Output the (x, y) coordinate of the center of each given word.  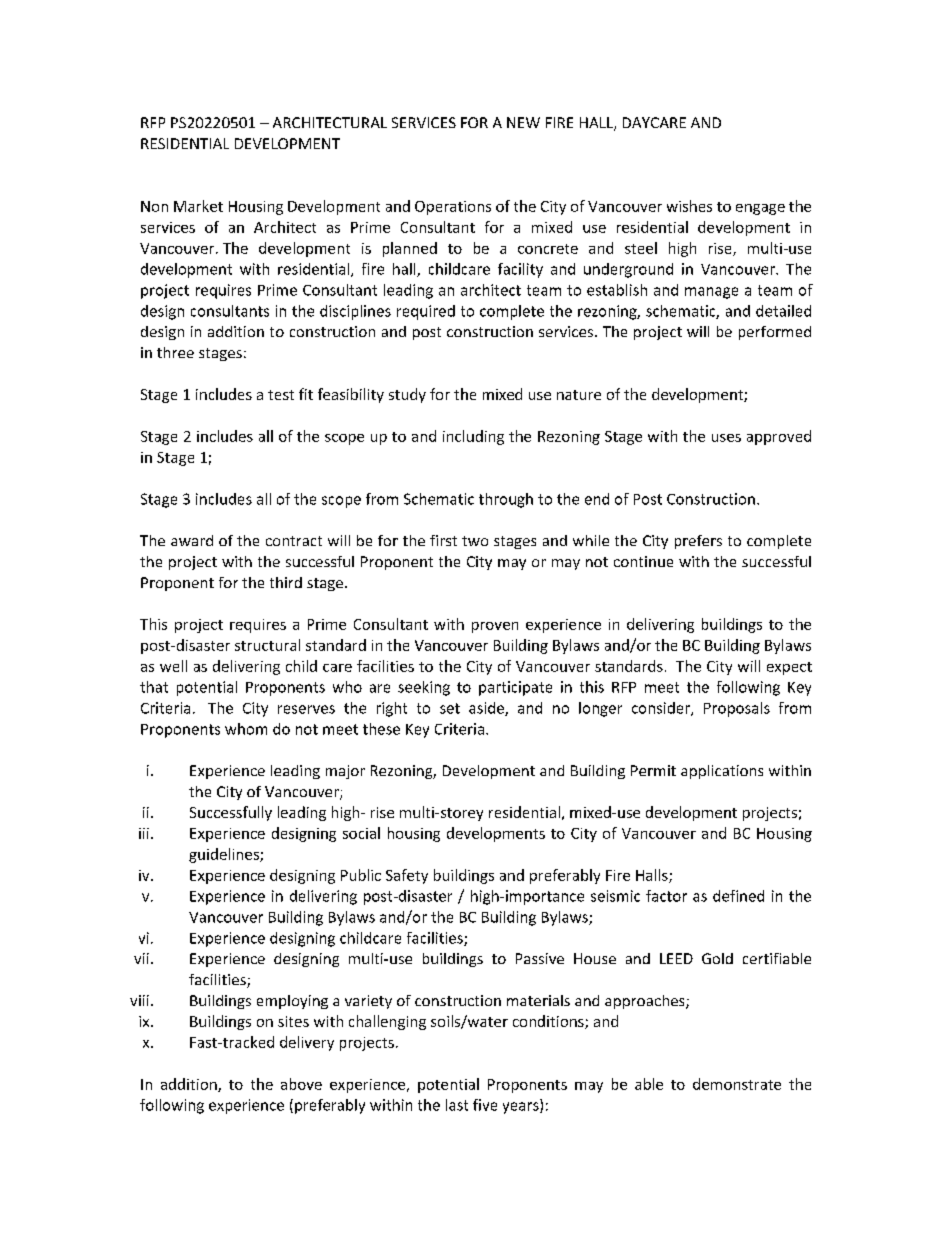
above (301, 1084)
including (473, 437)
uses (726, 438)
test (281, 395)
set (450, 708)
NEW (523, 122)
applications (722, 772)
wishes (689, 206)
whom (246, 729)
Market (198, 206)
